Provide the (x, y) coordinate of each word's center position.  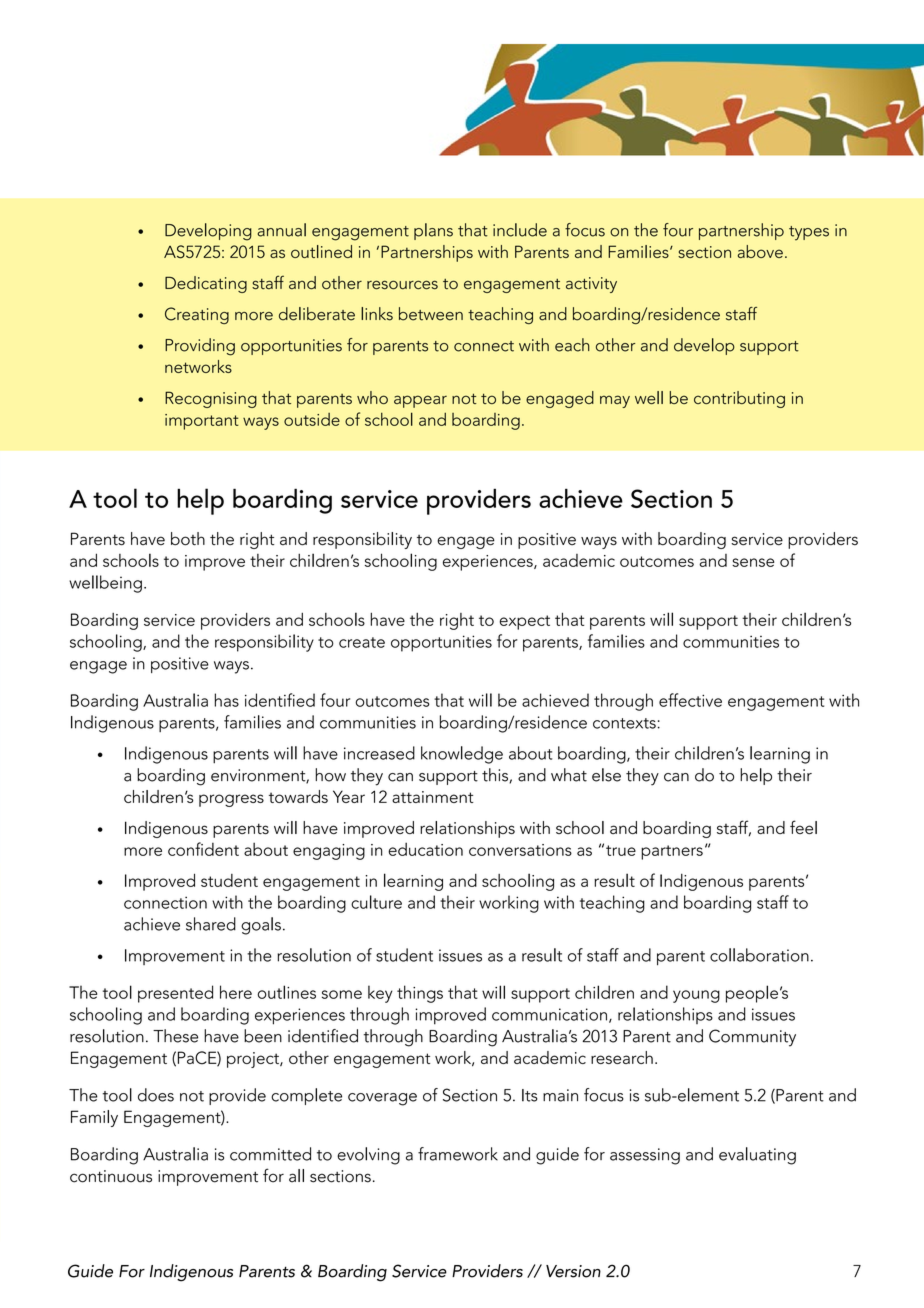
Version (573, 1271)
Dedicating (206, 284)
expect (525, 622)
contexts (624, 723)
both (188, 539)
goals (261, 926)
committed (270, 1154)
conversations (520, 850)
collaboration (759, 955)
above (760, 251)
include (520, 230)
